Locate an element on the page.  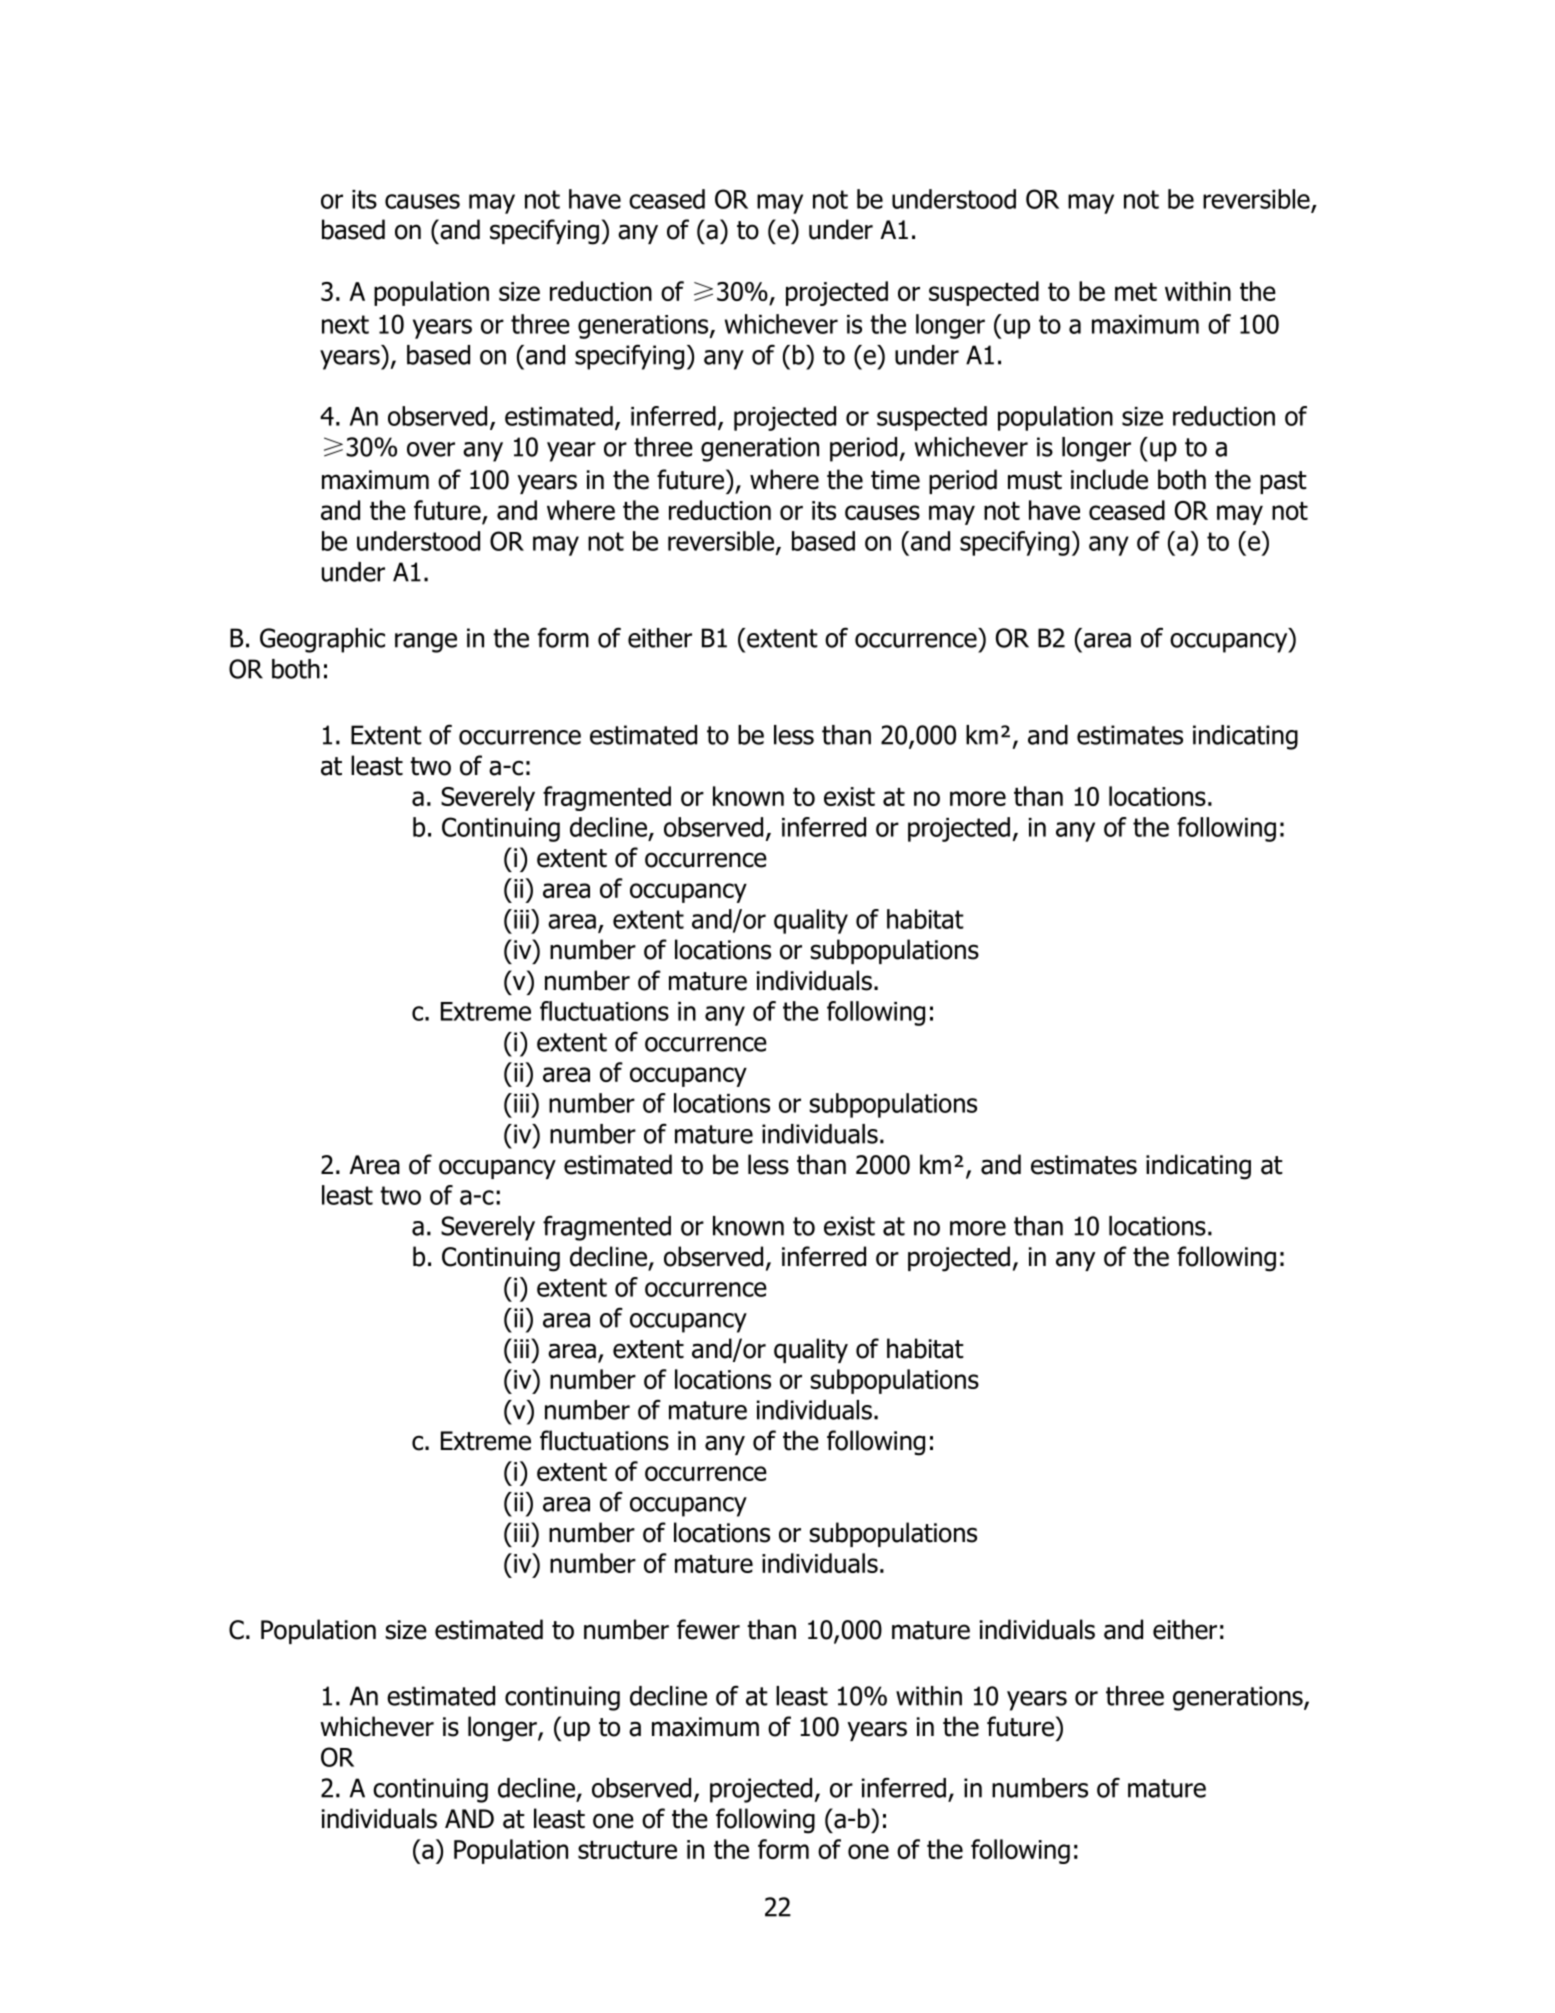
Geographic is located at coordinates (322, 640).
